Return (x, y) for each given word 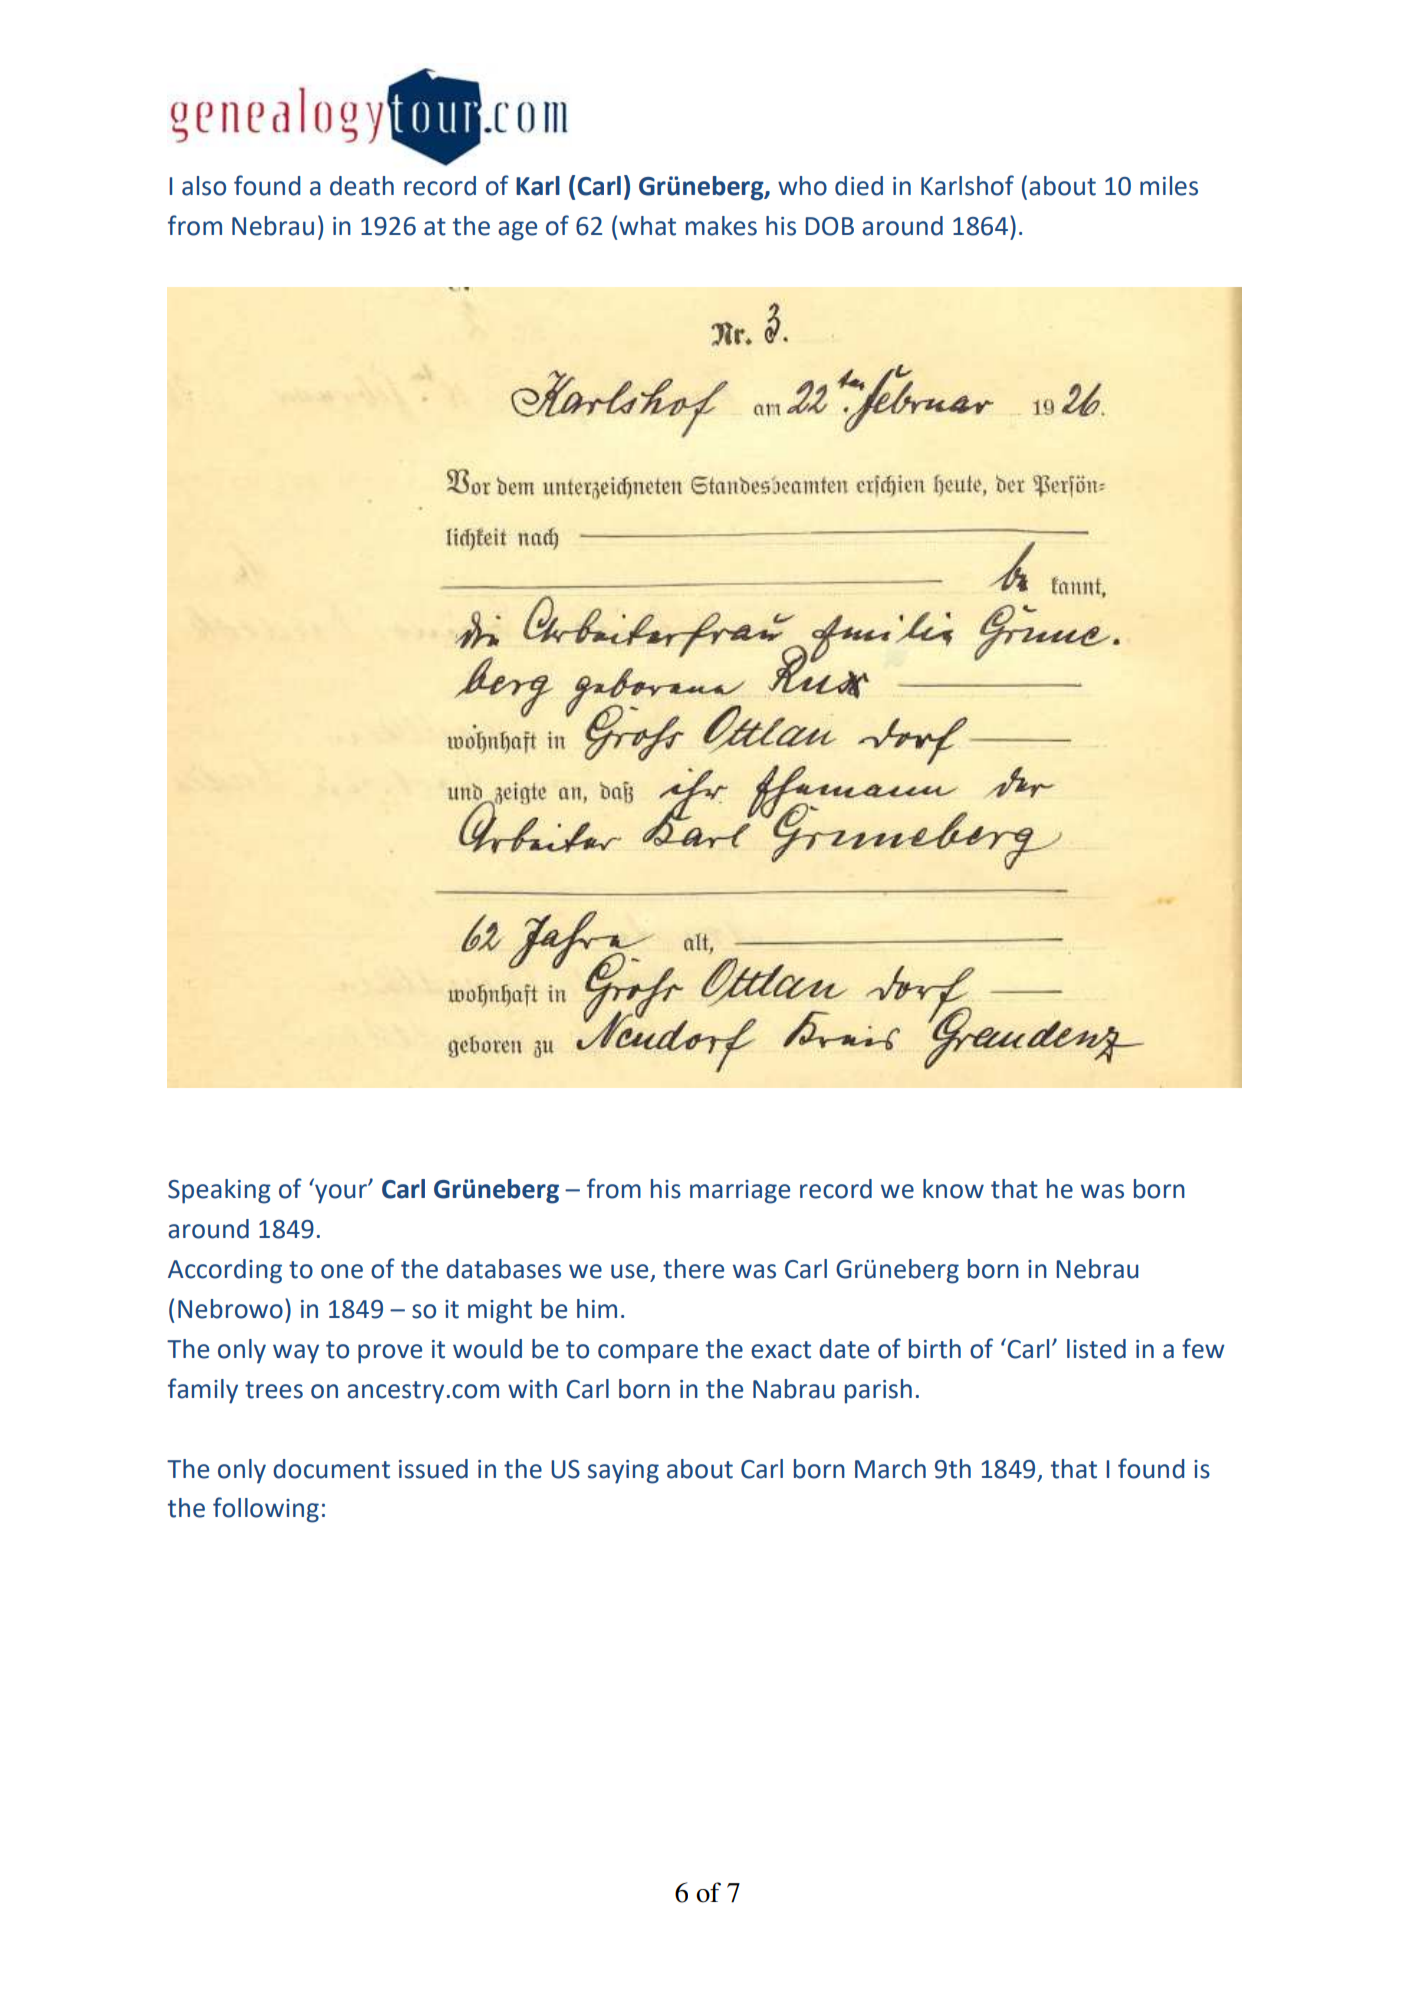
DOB (829, 226)
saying (623, 1472)
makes (721, 226)
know (953, 1189)
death (362, 186)
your (342, 1194)
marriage (740, 1192)
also (204, 186)
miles (1169, 186)
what (647, 226)
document (331, 1469)
